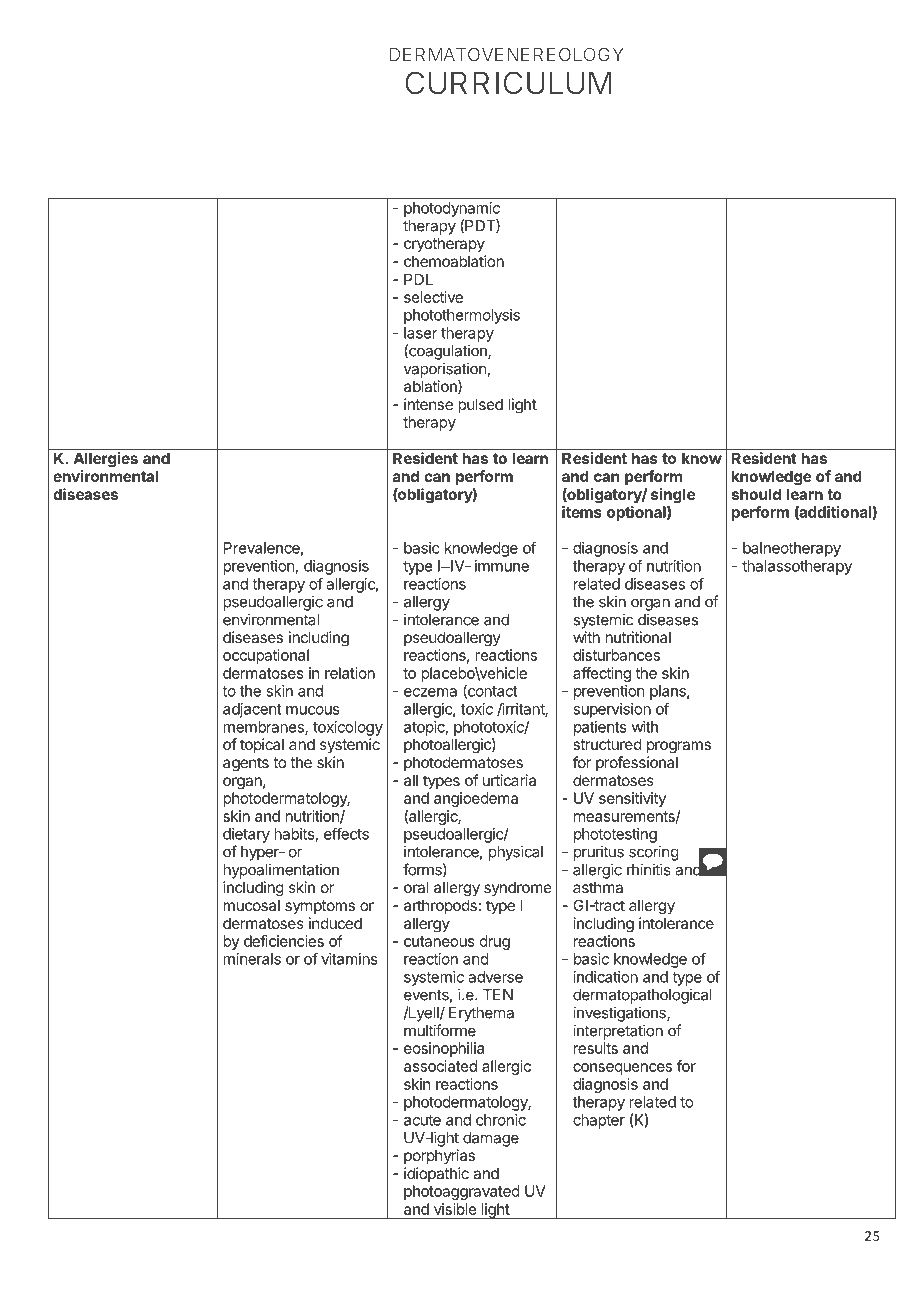 The width and height of the screenshot is (924, 1308). What do you see at coordinates (599, 1121) in the screenshot?
I see `chapter` at bounding box center [599, 1121].
